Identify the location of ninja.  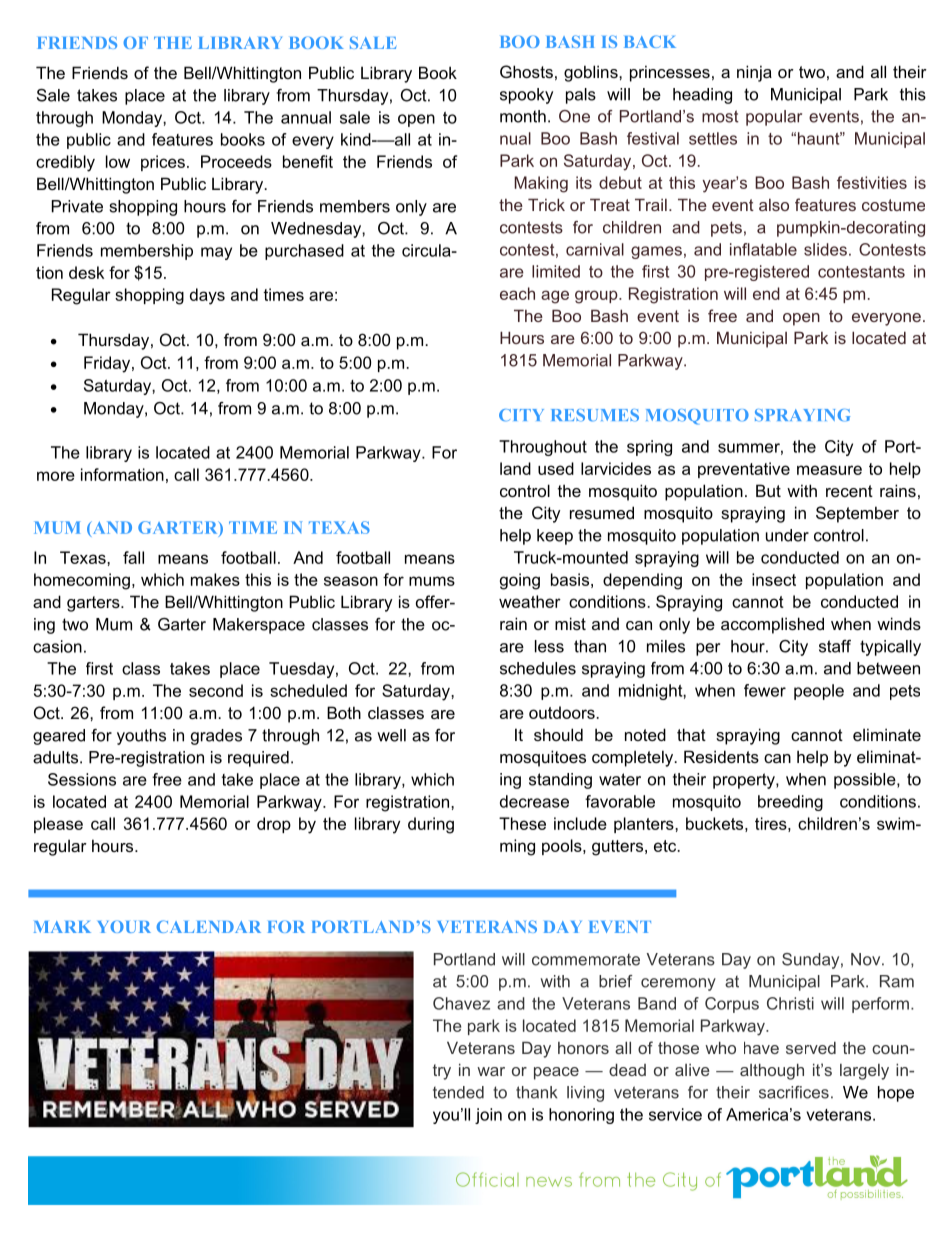
(754, 73).
